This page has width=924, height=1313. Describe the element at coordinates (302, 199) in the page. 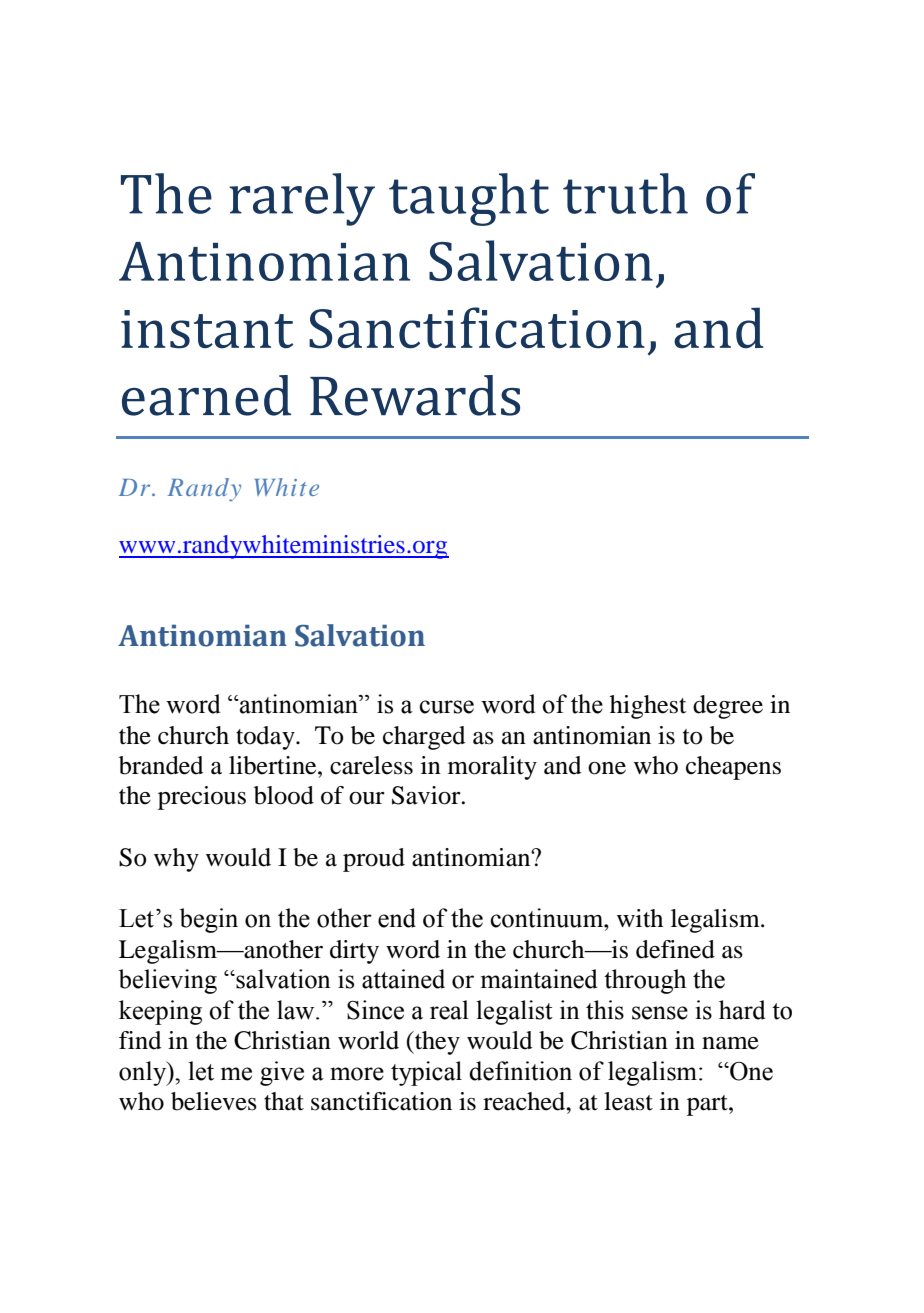

I see `rarely` at that location.
